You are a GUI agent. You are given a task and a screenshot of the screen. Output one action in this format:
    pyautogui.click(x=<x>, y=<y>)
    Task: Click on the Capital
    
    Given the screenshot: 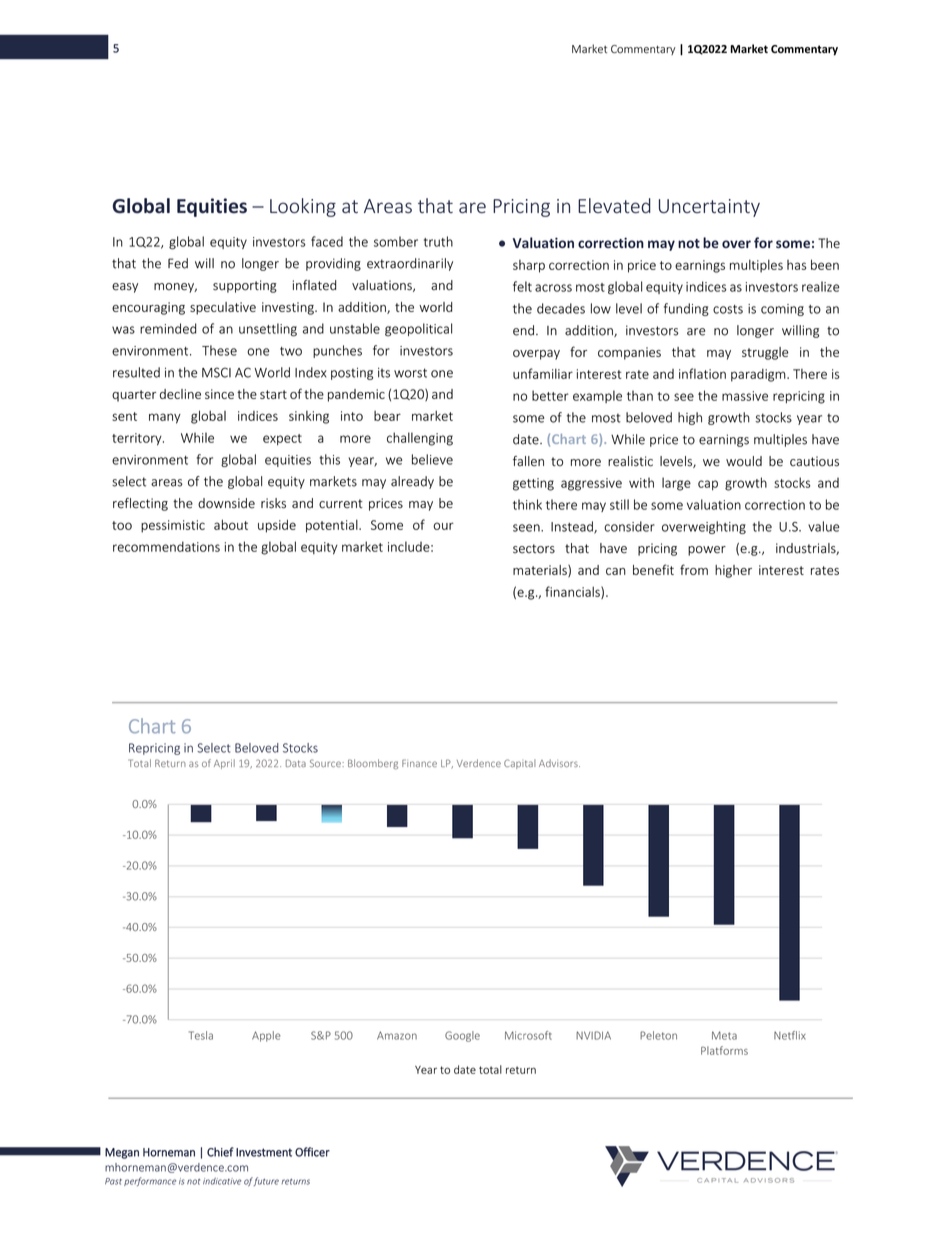 What is the action you would take?
    pyautogui.click(x=520, y=764)
